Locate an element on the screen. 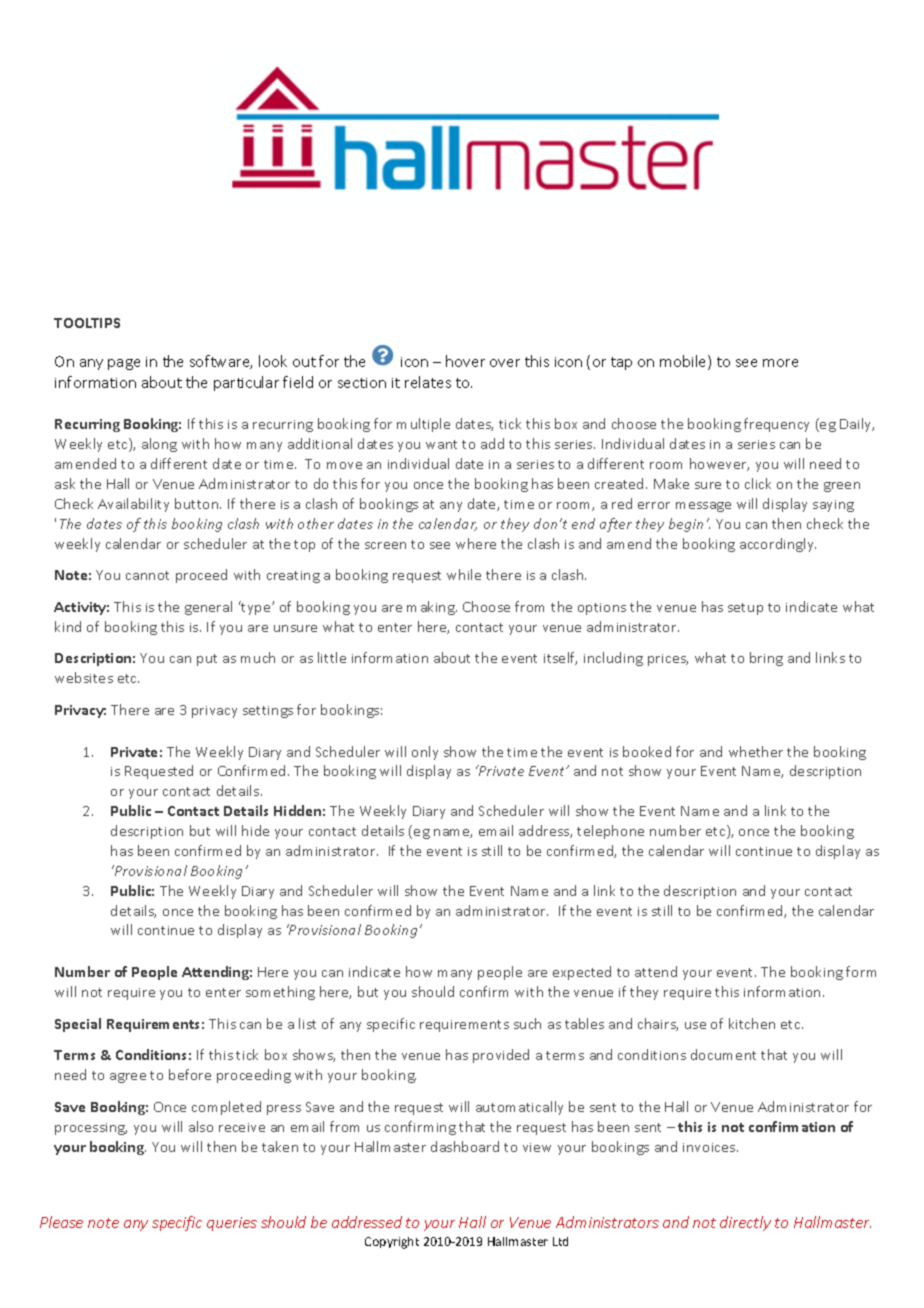 This screenshot has width=924, height=1308. queries is located at coordinates (232, 1224).
